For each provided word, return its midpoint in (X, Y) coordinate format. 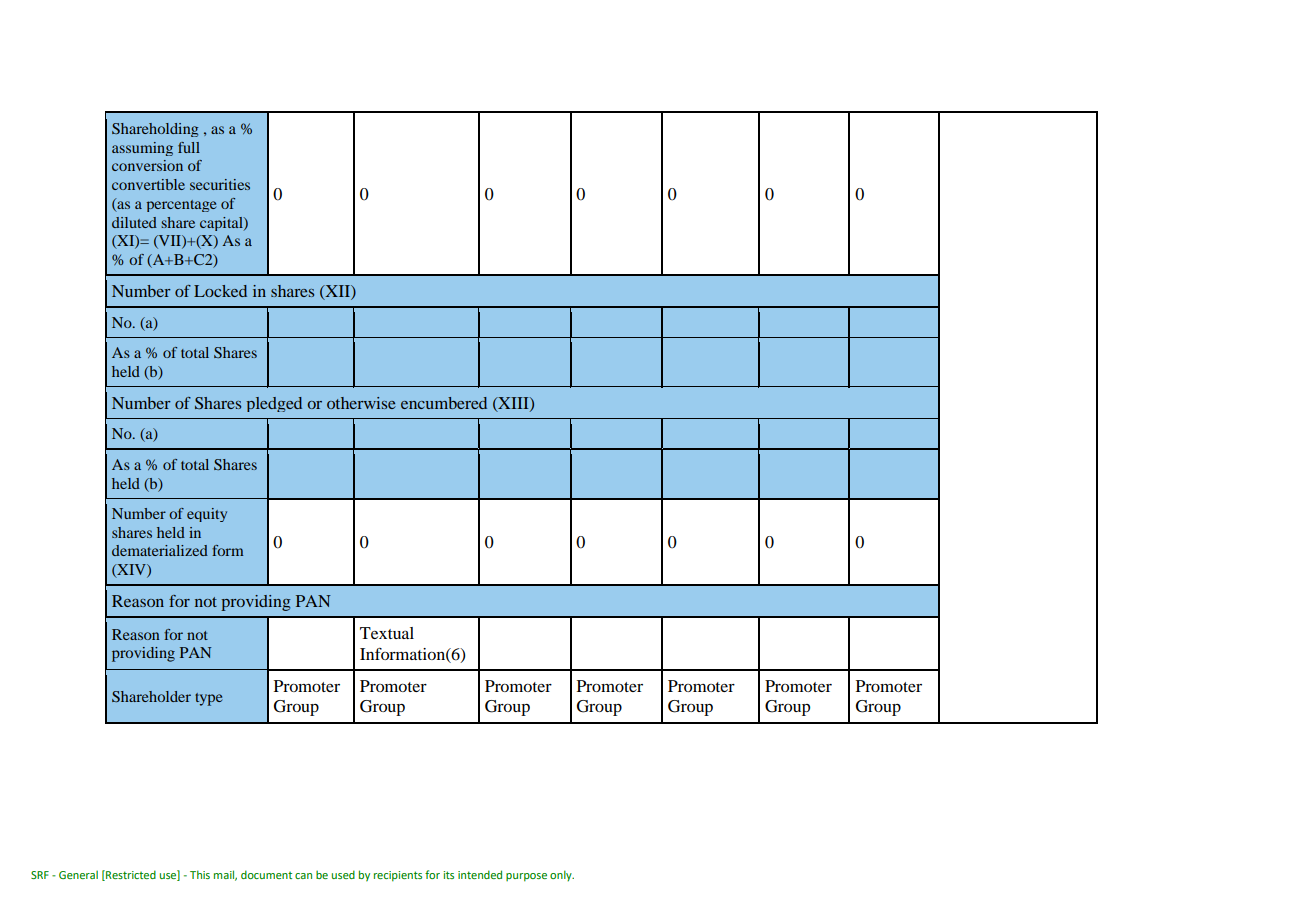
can (303, 876)
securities (220, 184)
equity (207, 515)
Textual (387, 633)
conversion (147, 165)
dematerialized (160, 550)
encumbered (444, 403)
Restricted (130, 875)
